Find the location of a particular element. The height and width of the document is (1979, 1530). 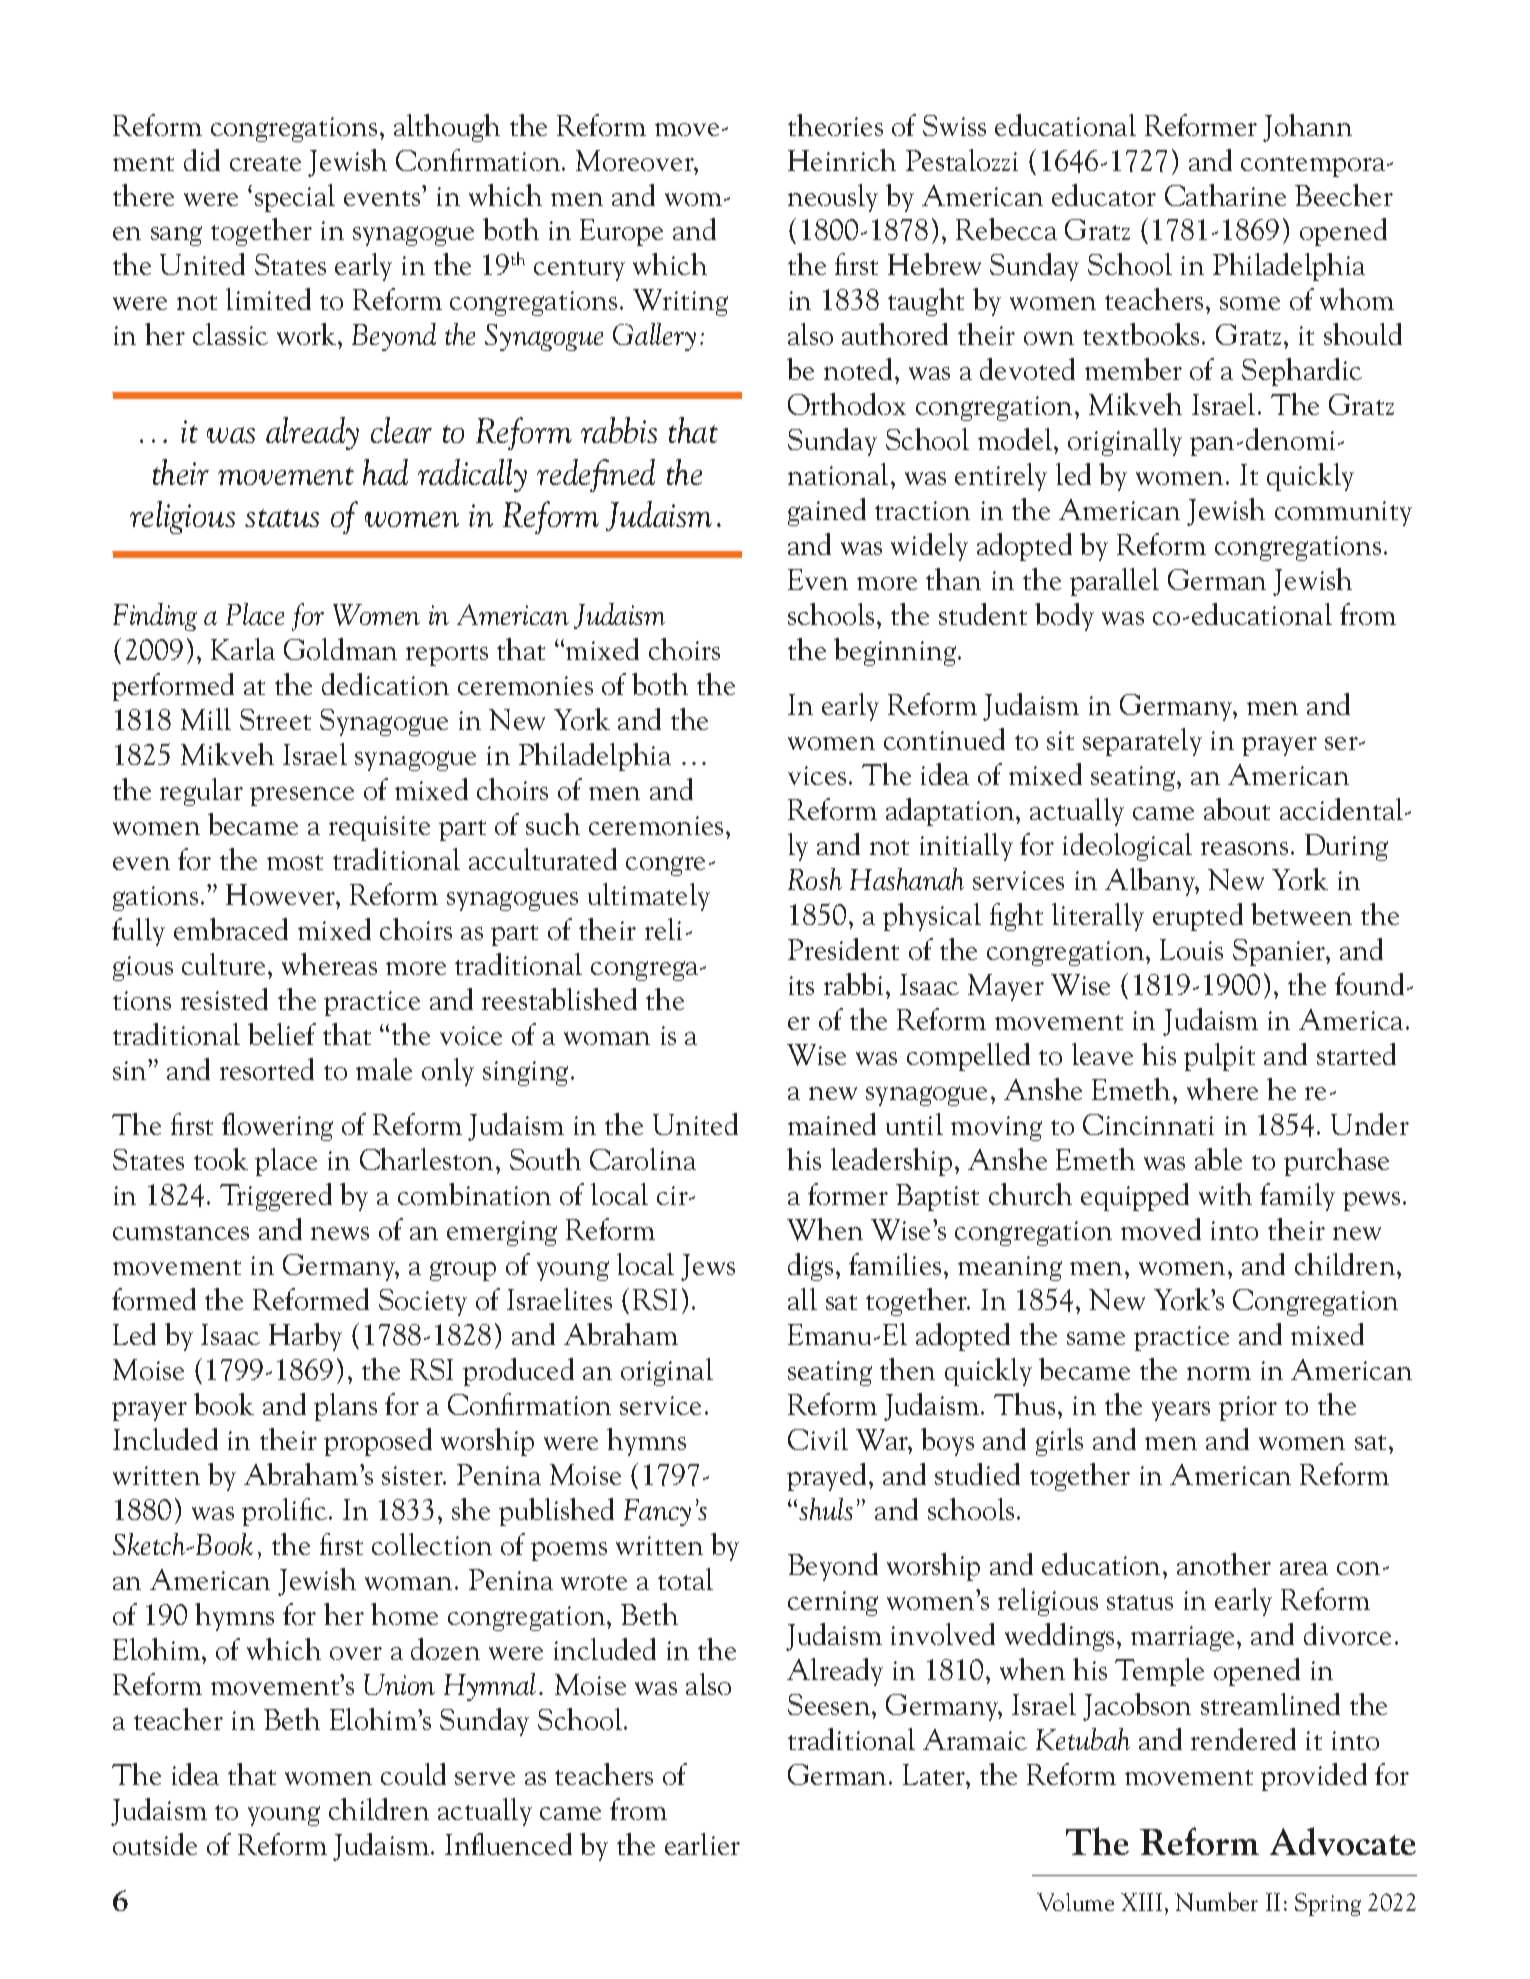

gained is located at coordinates (827, 512).
